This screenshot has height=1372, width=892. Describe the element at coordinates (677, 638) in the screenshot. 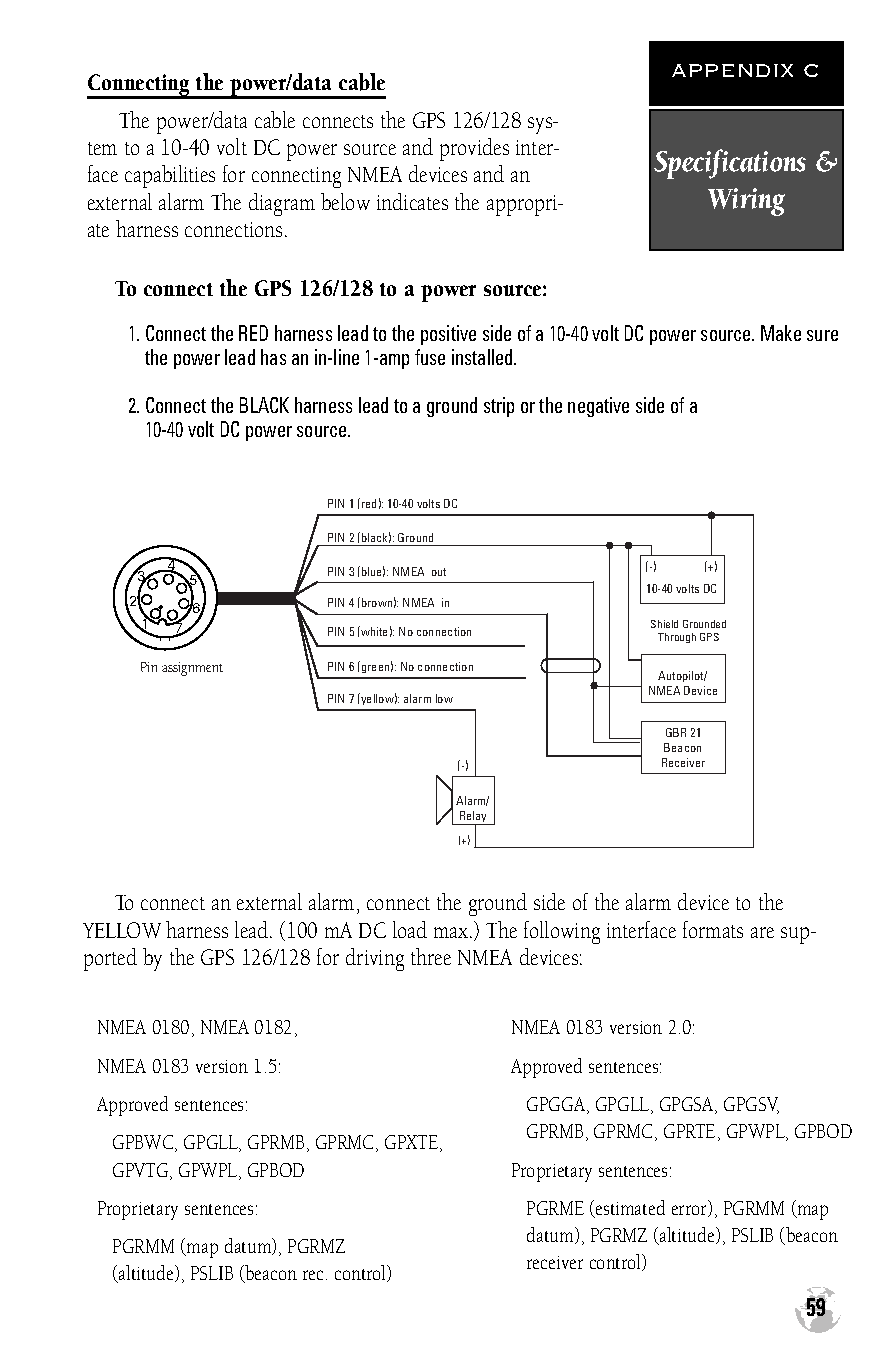

I see `Through` at that location.
